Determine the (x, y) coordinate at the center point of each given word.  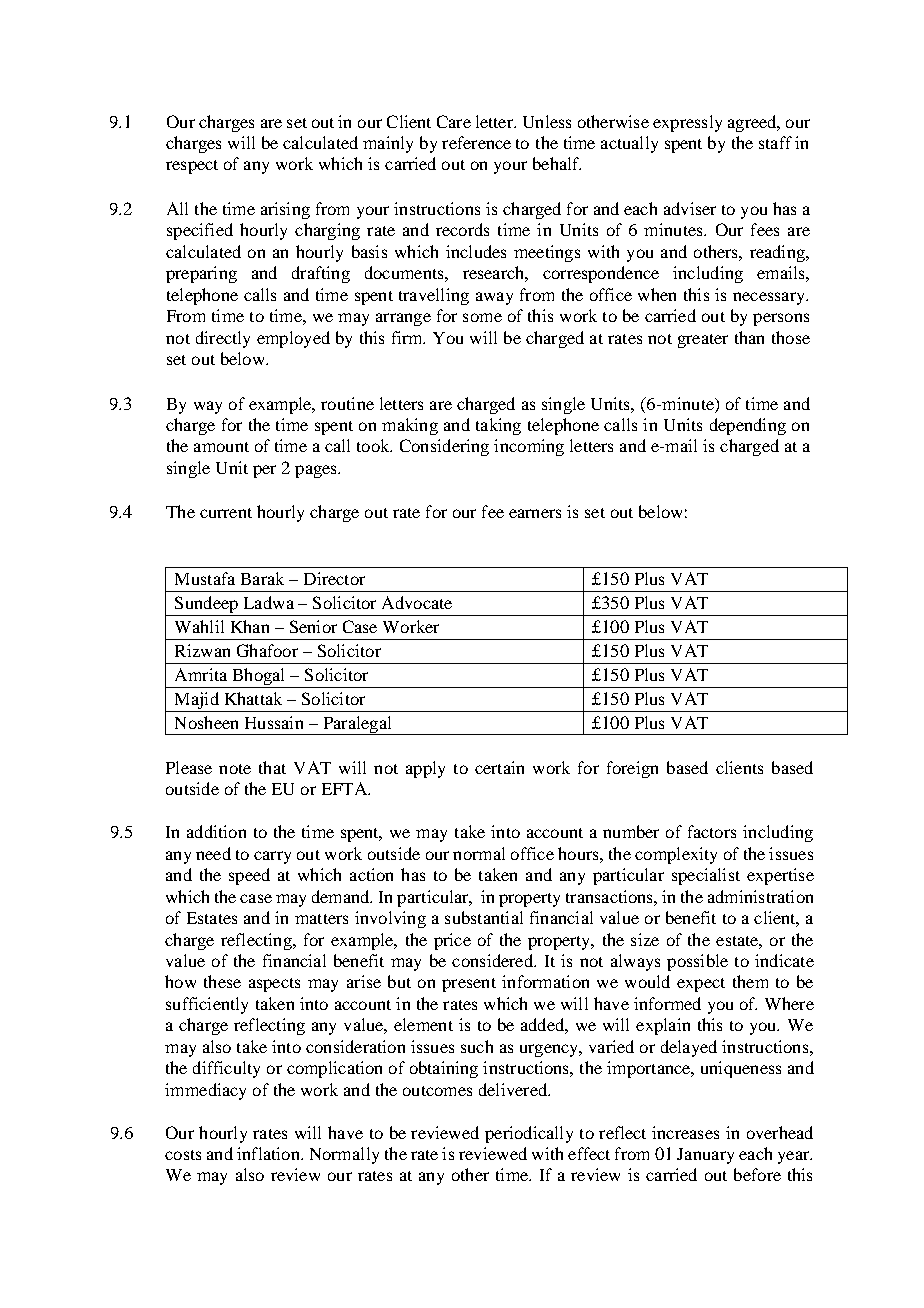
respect (192, 167)
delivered (514, 1089)
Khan (250, 626)
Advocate (417, 602)
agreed (753, 123)
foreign (632, 769)
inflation (269, 1153)
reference (476, 142)
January (705, 1156)
